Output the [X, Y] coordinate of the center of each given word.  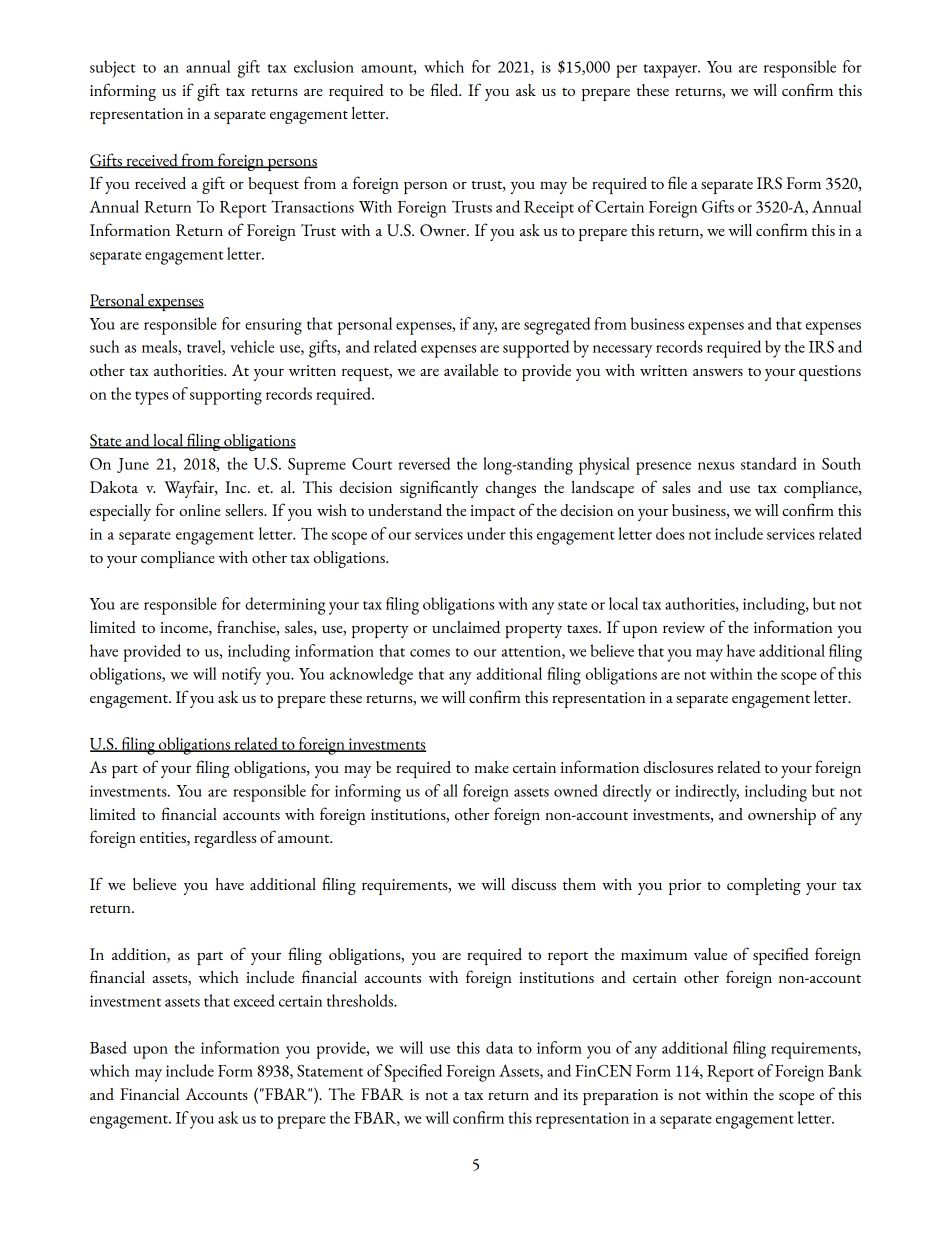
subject [113, 69]
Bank [845, 1070]
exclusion [324, 66]
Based [108, 1047]
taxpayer [672, 71]
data [499, 1047]
